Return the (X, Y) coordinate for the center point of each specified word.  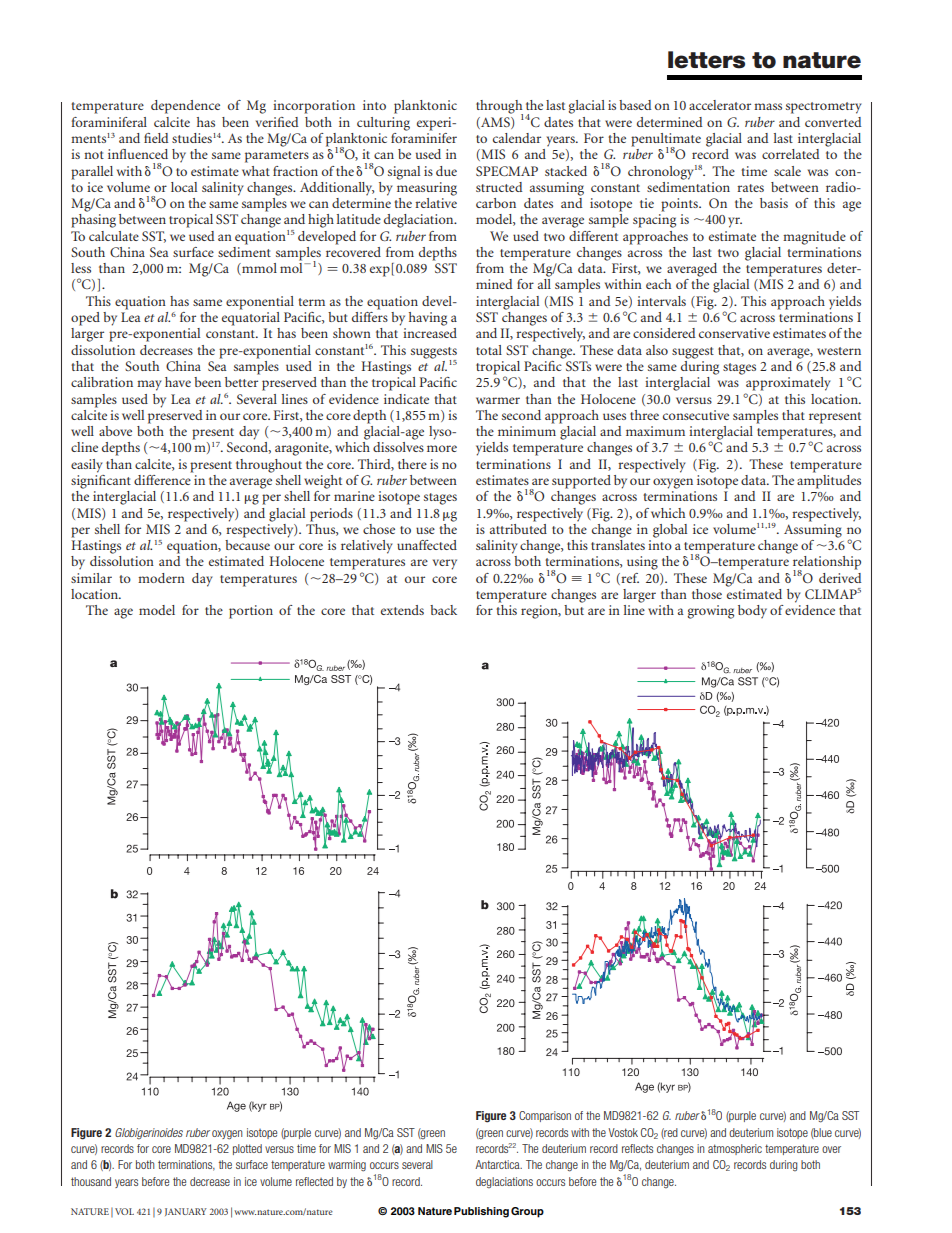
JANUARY (186, 1212)
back (443, 610)
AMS (495, 123)
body (752, 612)
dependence (185, 107)
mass (768, 106)
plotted (247, 1149)
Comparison (545, 1116)
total (489, 350)
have (178, 382)
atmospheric (735, 1149)
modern (161, 578)
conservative (734, 333)
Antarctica (498, 1164)
